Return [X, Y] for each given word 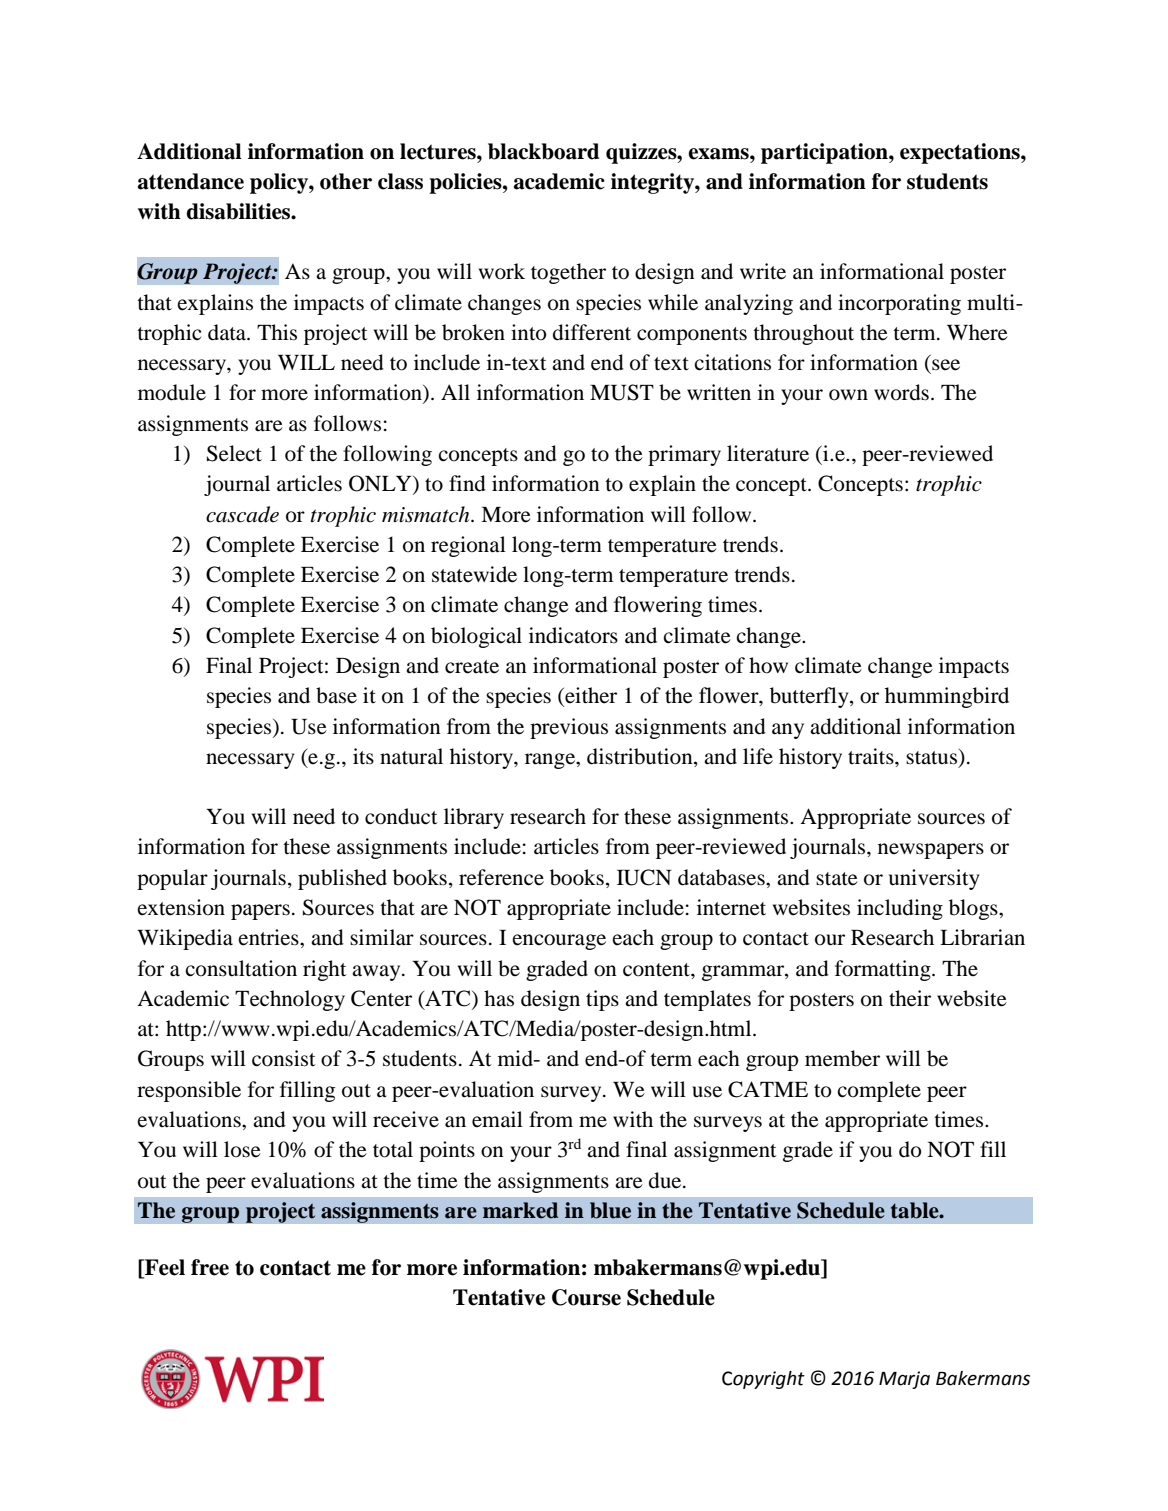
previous [569, 728]
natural [411, 756]
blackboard [543, 151]
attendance [191, 181]
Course [586, 1297]
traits [872, 756]
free [210, 1267]
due [666, 1180]
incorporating [899, 304]
